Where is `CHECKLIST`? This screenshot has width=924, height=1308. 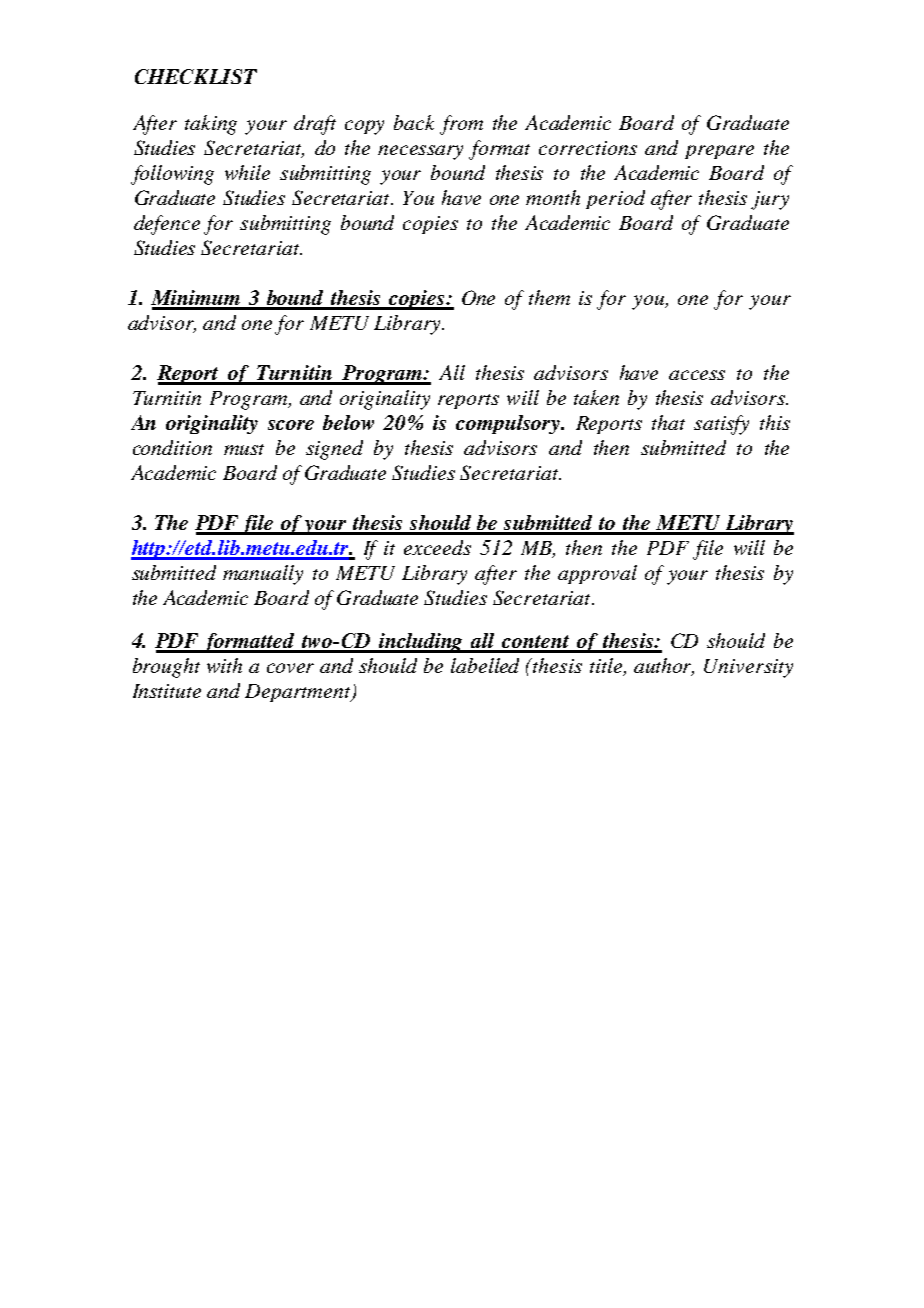
CHECKLIST is located at coordinates (196, 76).
